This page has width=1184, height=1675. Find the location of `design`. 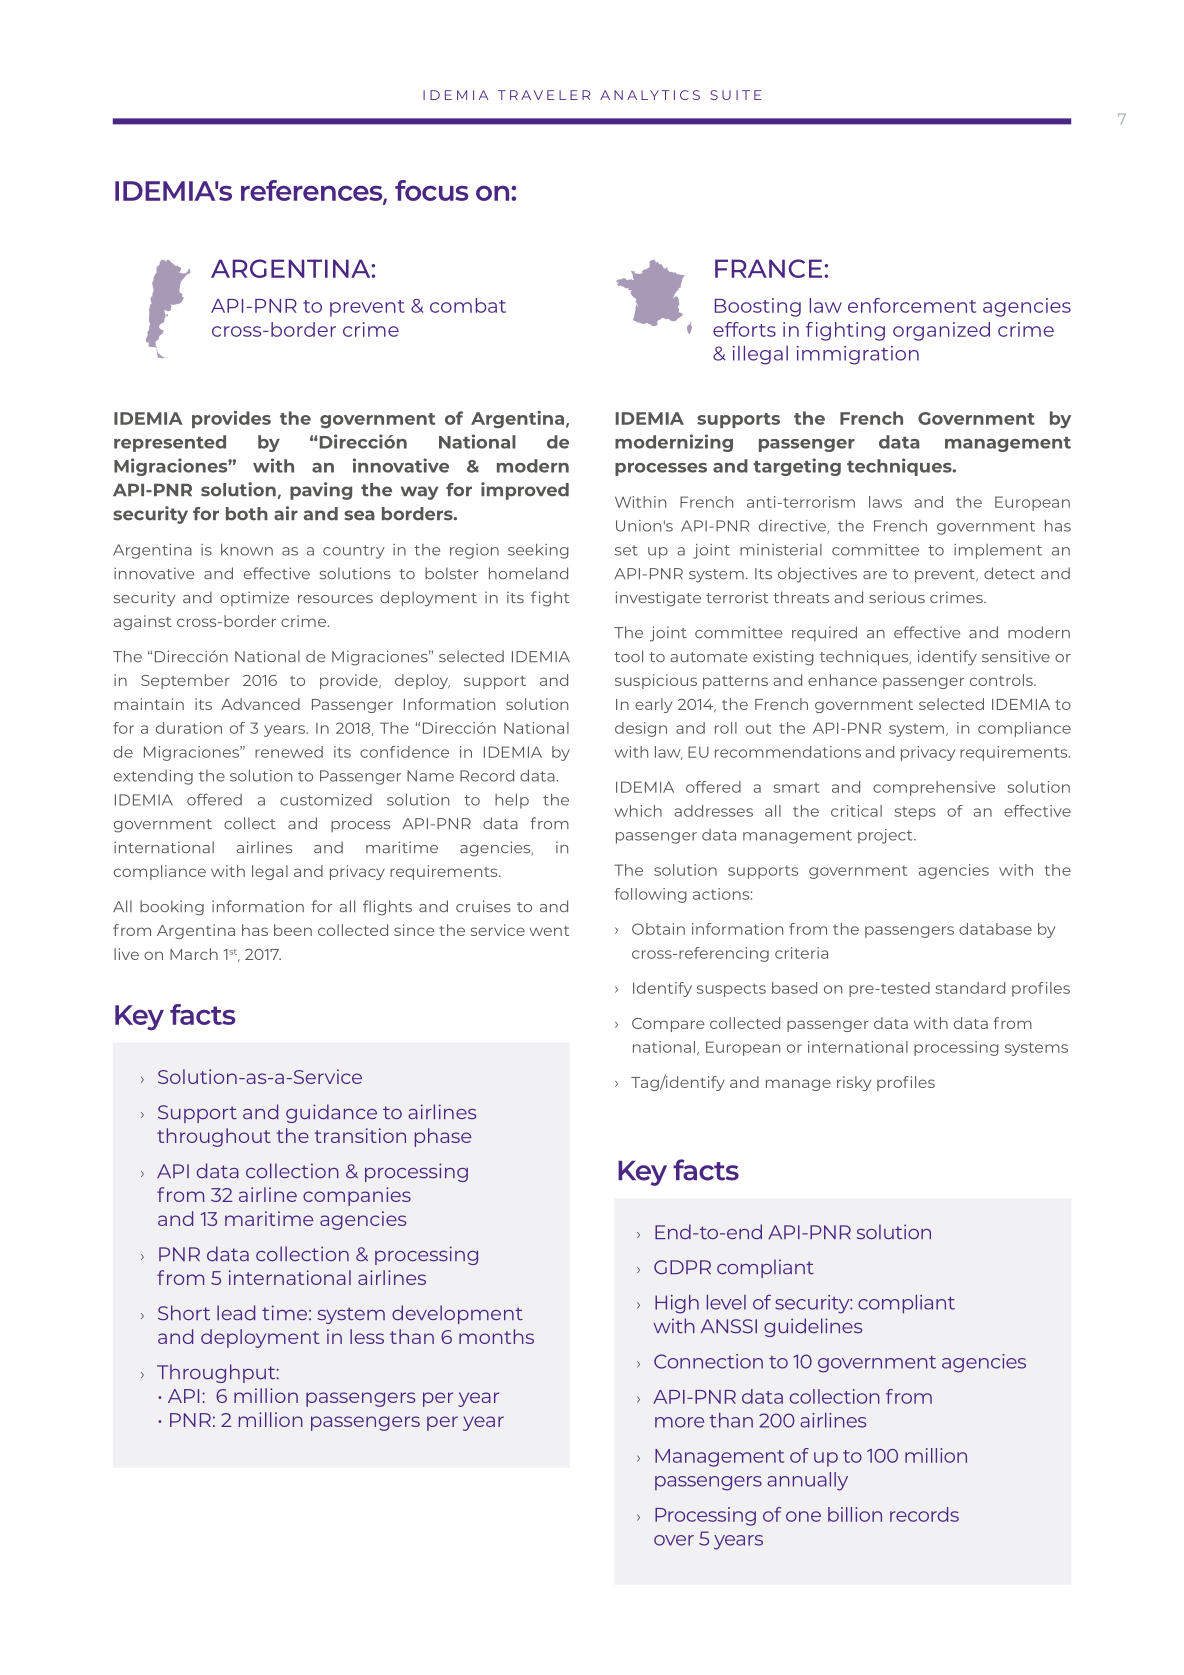

design is located at coordinates (641, 729).
